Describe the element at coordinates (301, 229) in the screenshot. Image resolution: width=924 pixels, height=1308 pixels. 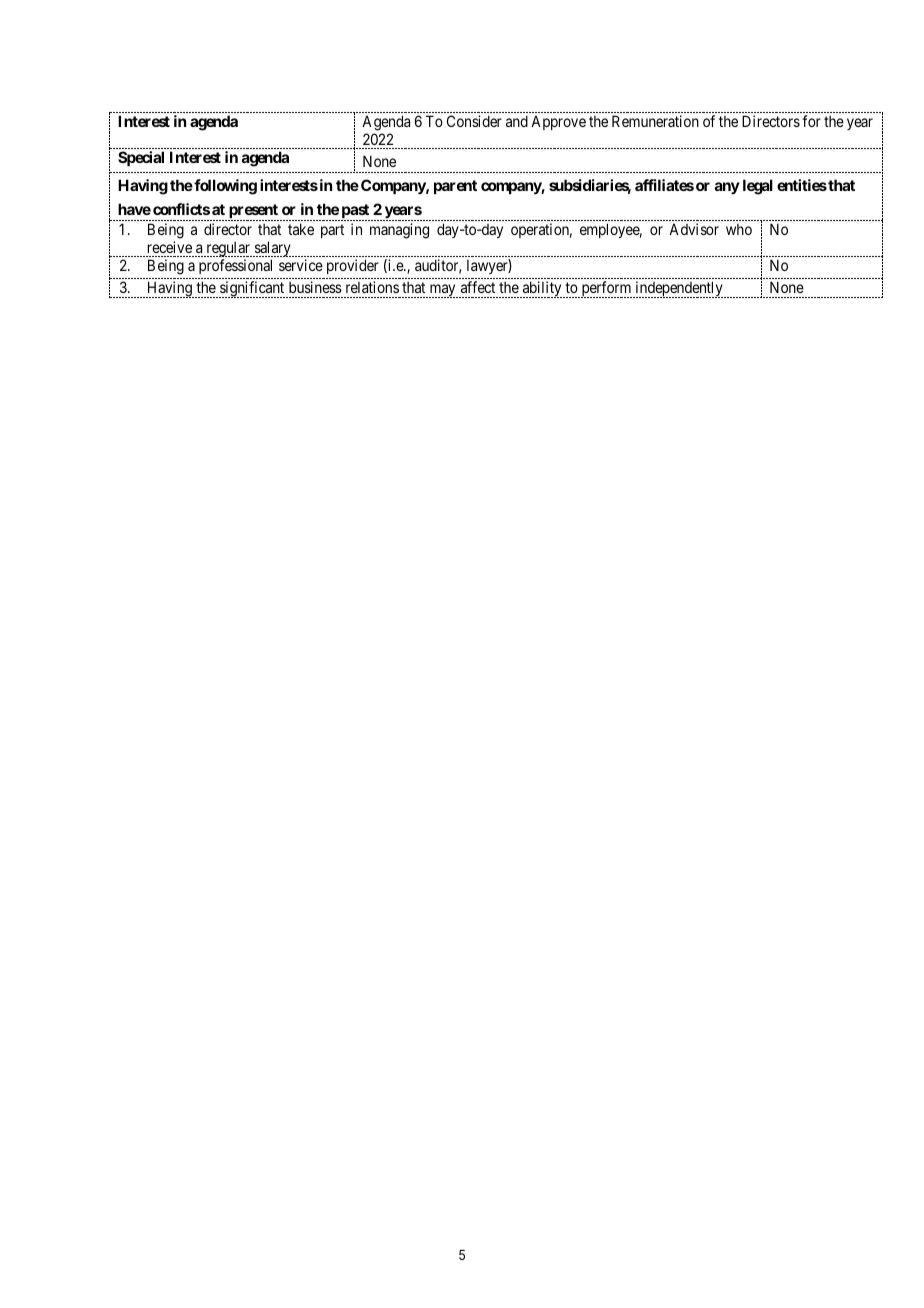
I see `take` at that location.
